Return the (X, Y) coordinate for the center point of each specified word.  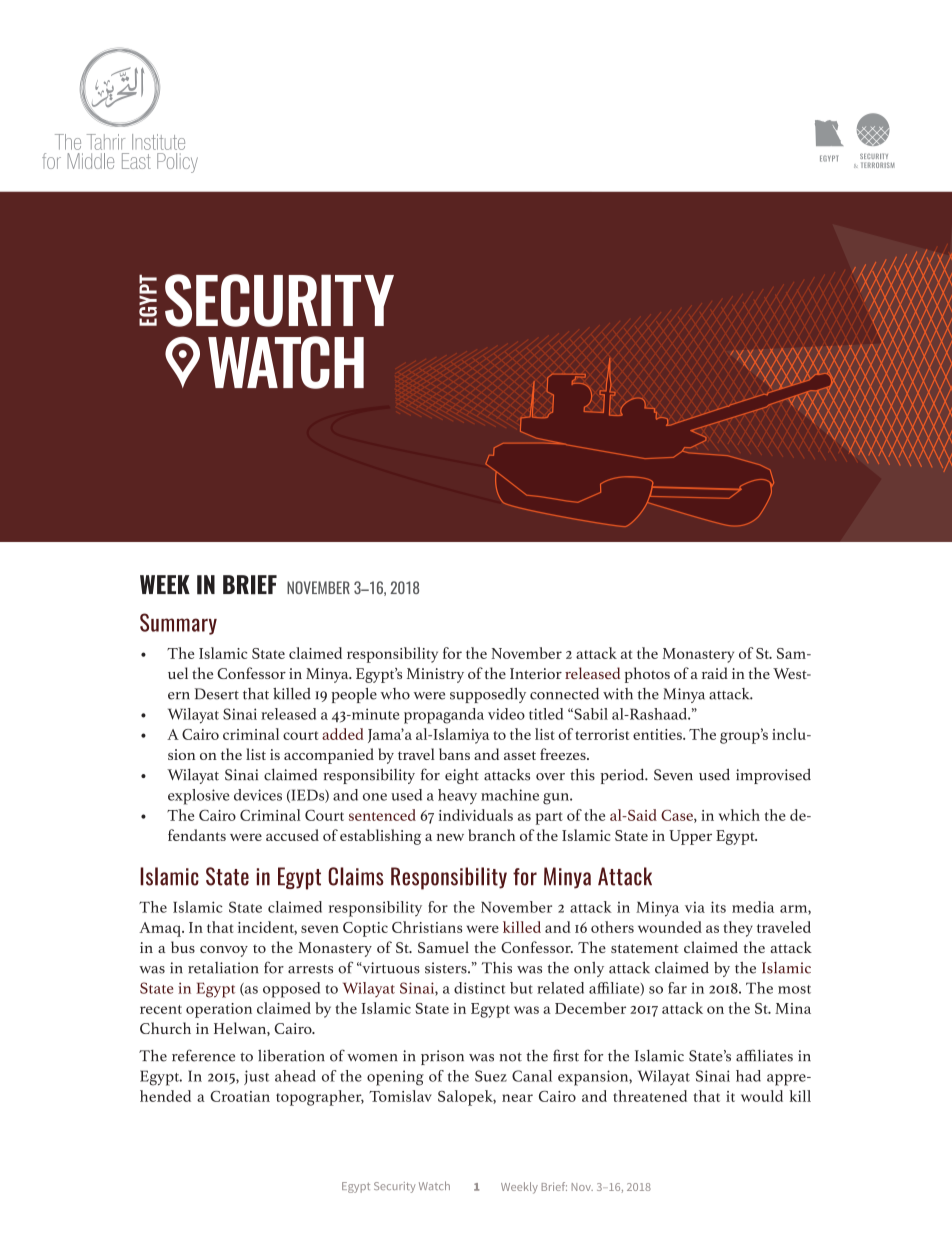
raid (715, 673)
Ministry (435, 675)
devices (258, 795)
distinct (480, 988)
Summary (178, 624)
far (677, 988)
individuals (476, 815)
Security (394, 1187)
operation (219, 1010)
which (739, 815)
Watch (434, 1185)
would (762, 1096)
